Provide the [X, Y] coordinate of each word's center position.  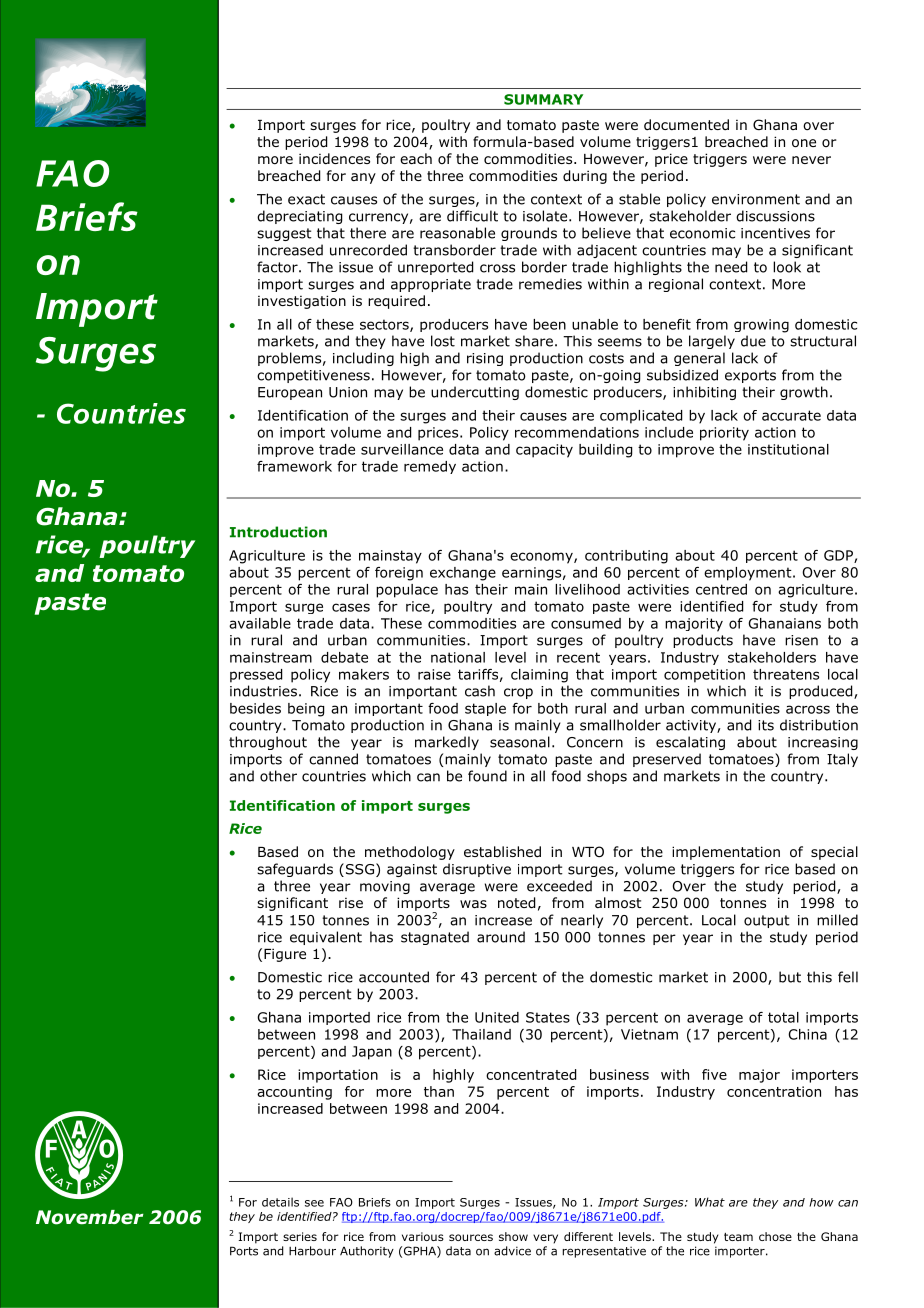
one [804, 143]
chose [775, 1236]
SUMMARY [543, 99]
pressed [256, 676]
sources [471, 1237]
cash [480, 691]
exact [306, 199]
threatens [786, 674]
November [90, 1217]
